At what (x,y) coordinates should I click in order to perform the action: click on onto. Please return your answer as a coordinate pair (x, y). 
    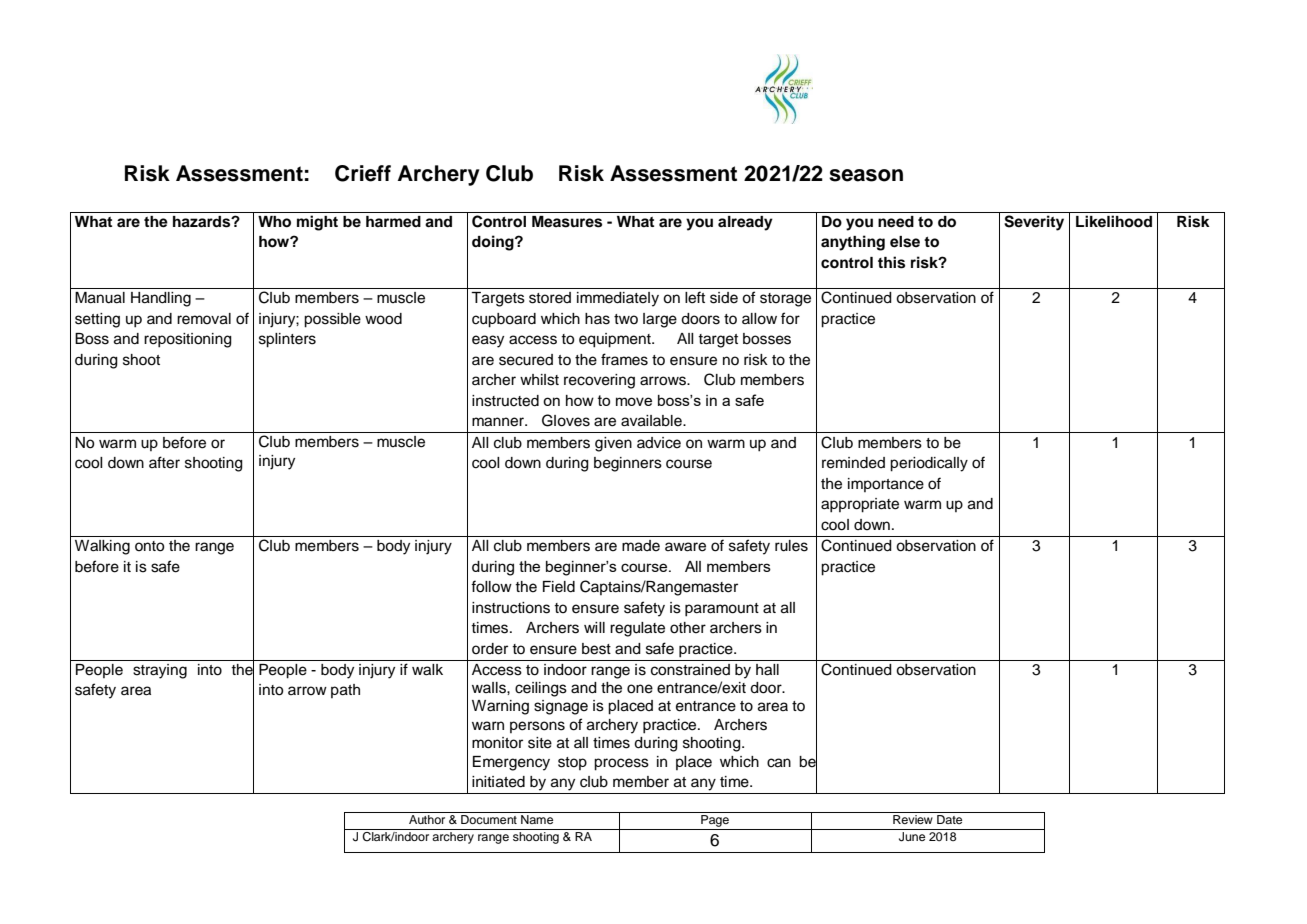
    Looking at the image, I should click on (149, 546).
